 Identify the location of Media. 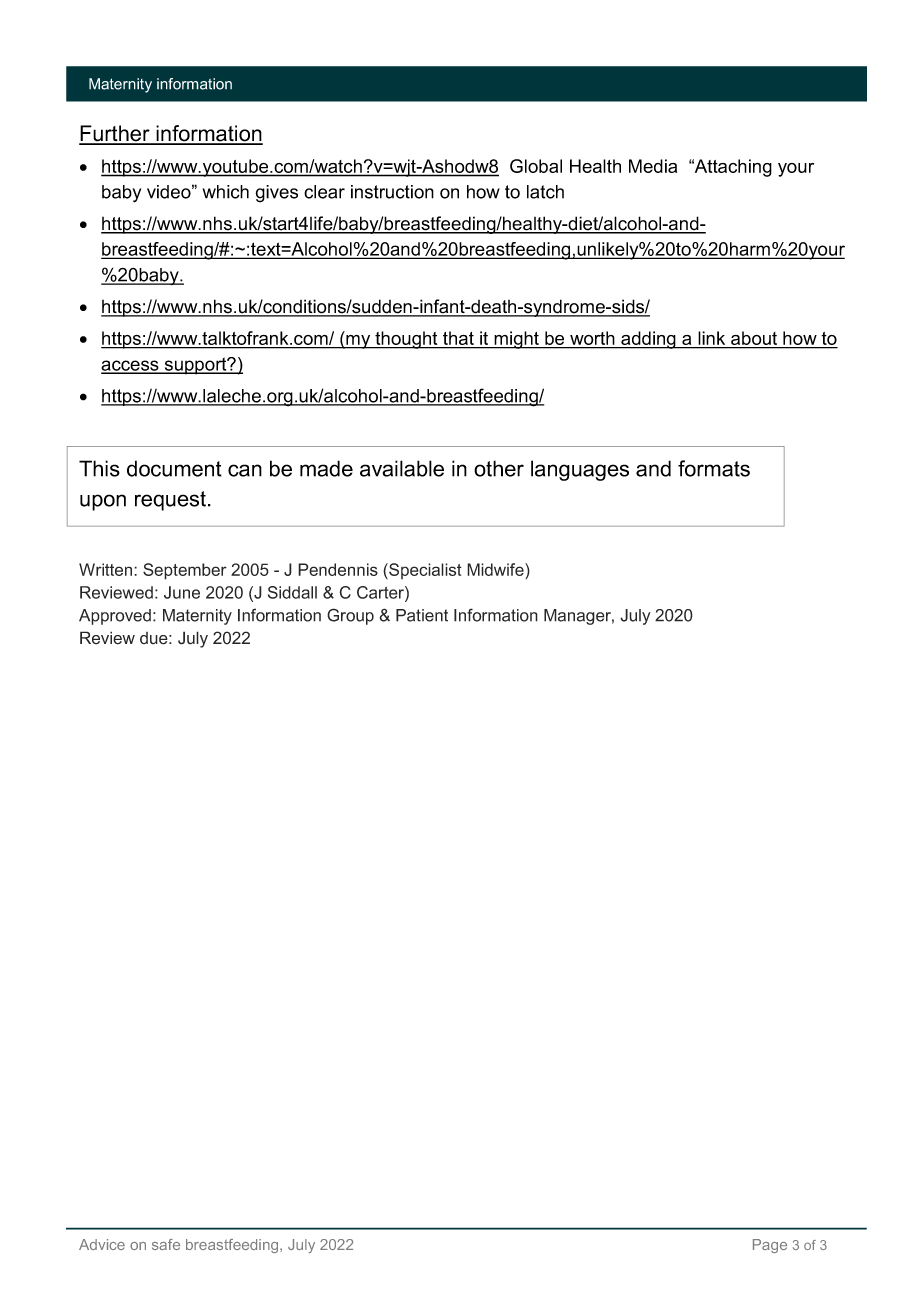
(653, 166).
